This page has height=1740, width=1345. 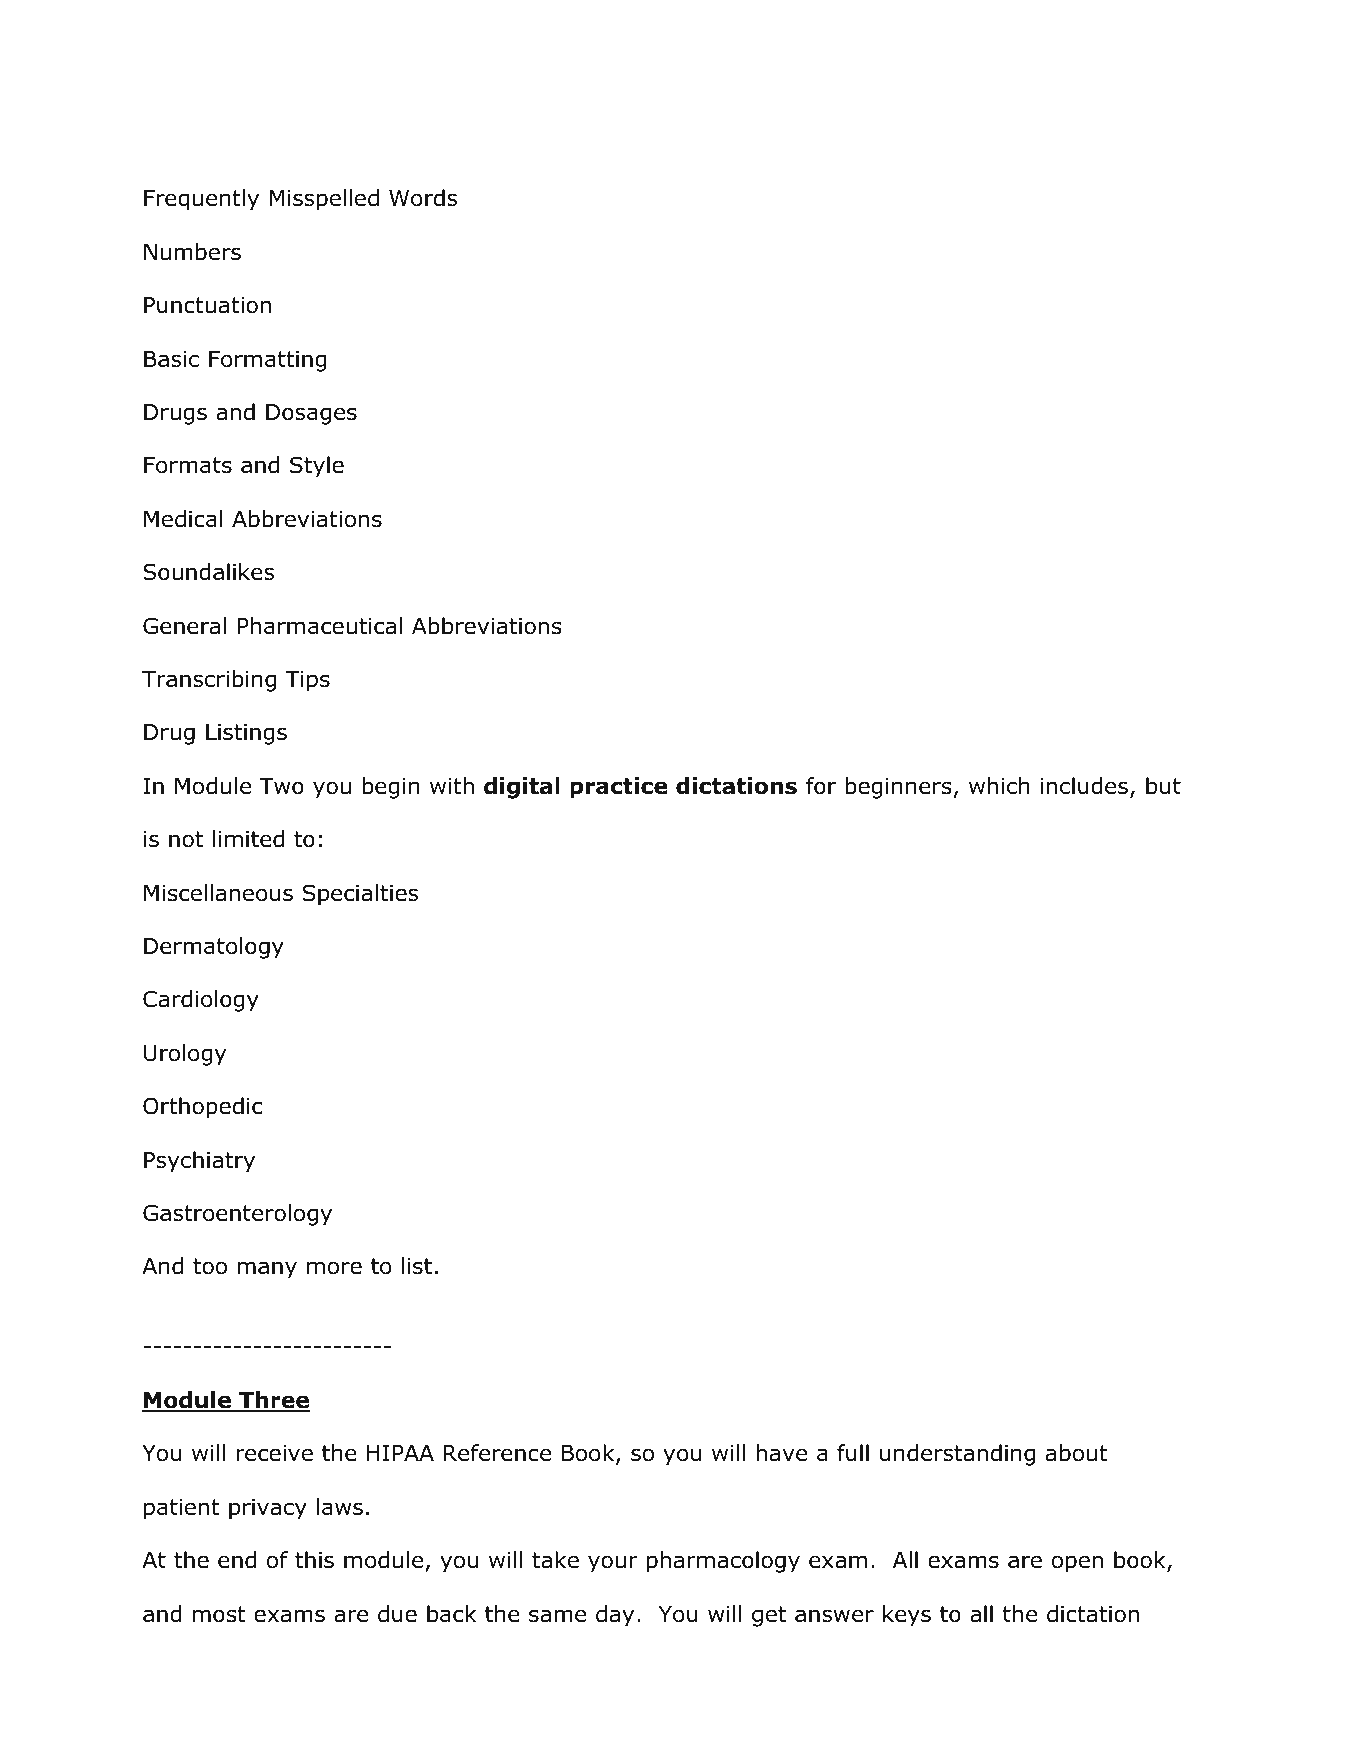 I want to click on includes, so click(x=1084, y=786).
